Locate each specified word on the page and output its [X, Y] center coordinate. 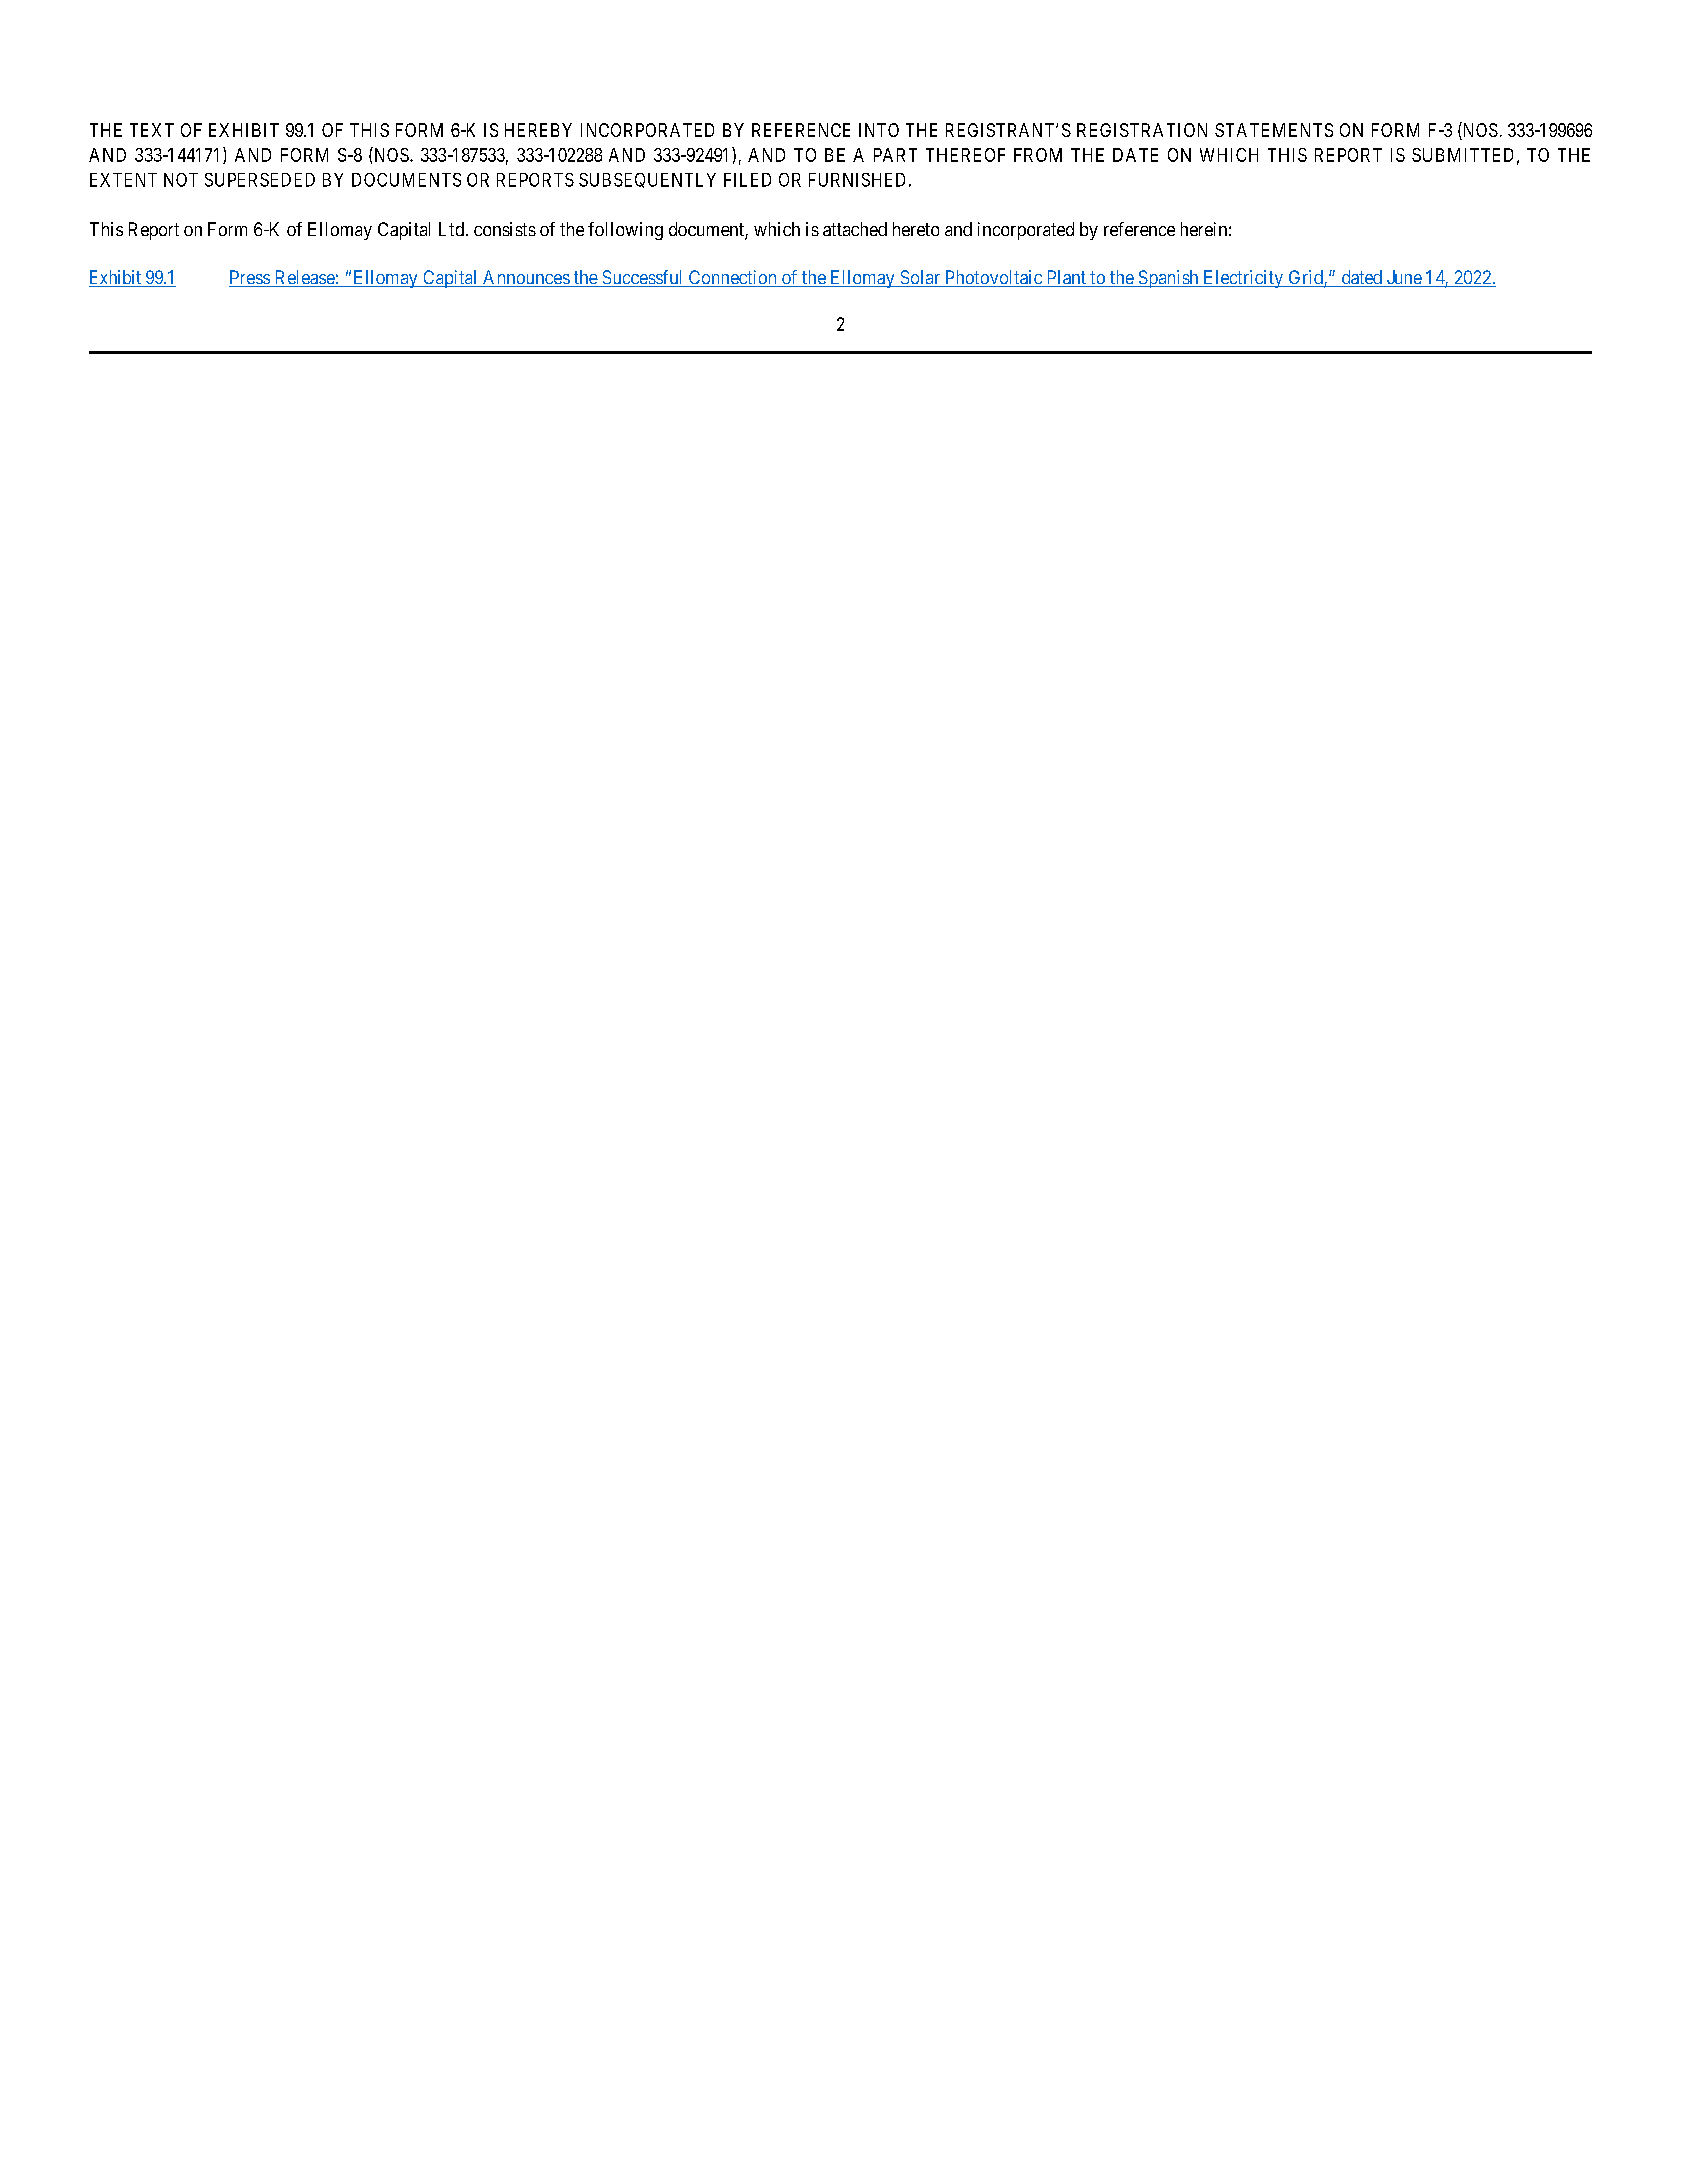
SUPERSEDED [260, 180]
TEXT [152, 130]
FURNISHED [857, 180]
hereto [916, 229]
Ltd [451, 229]
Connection [732, 278]
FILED [747, 180]
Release [304, 278]
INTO [879, 130]
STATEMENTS [1274, 130]
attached [855, 229]
